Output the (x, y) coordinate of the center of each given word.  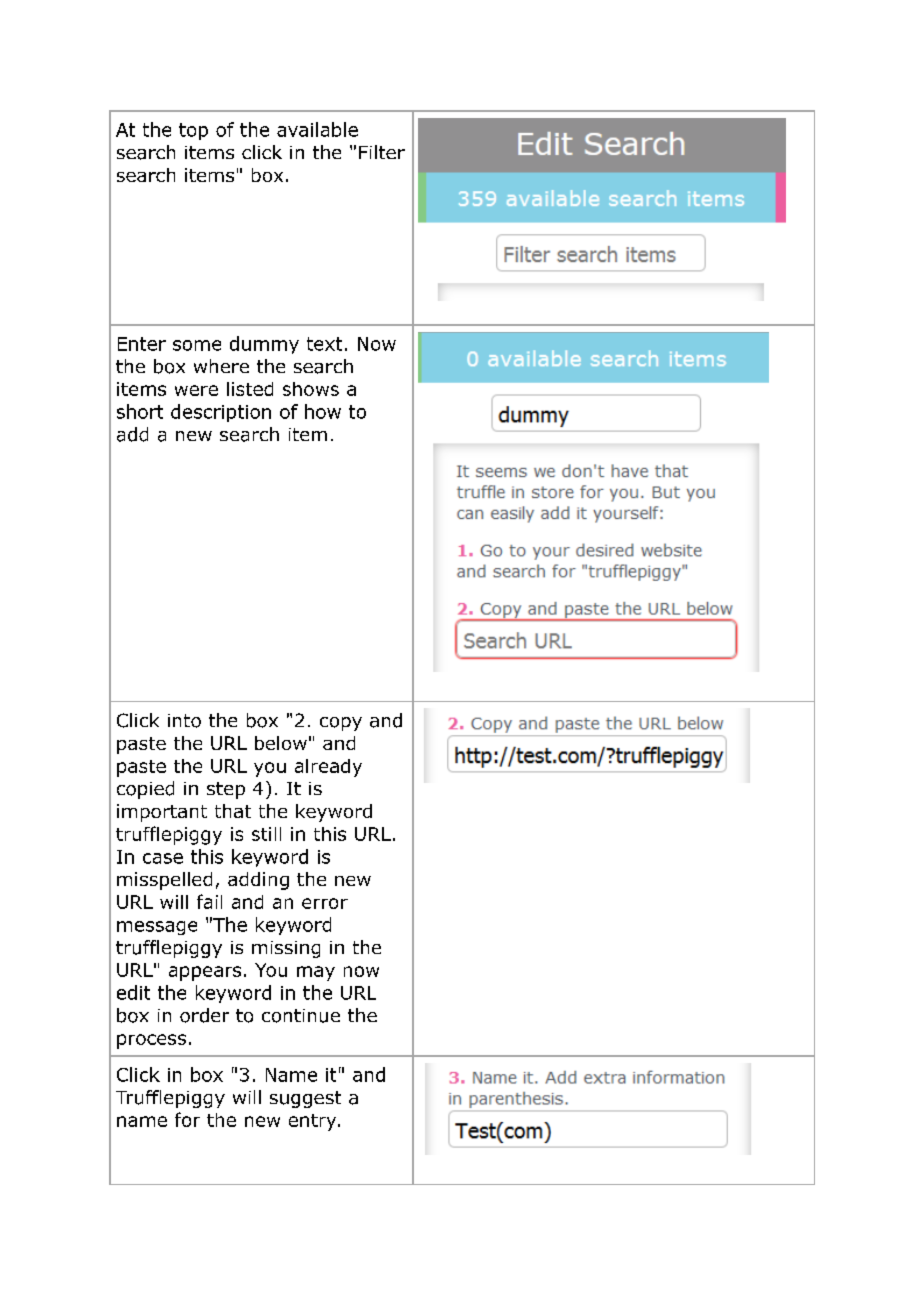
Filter (382, 152)
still (266, 834)
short (140, 411)
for (187, 1119)
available (317, 129)
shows (311, 389)
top (193, 131)
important (162, 813)
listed (250, 389)
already (328, 768)
